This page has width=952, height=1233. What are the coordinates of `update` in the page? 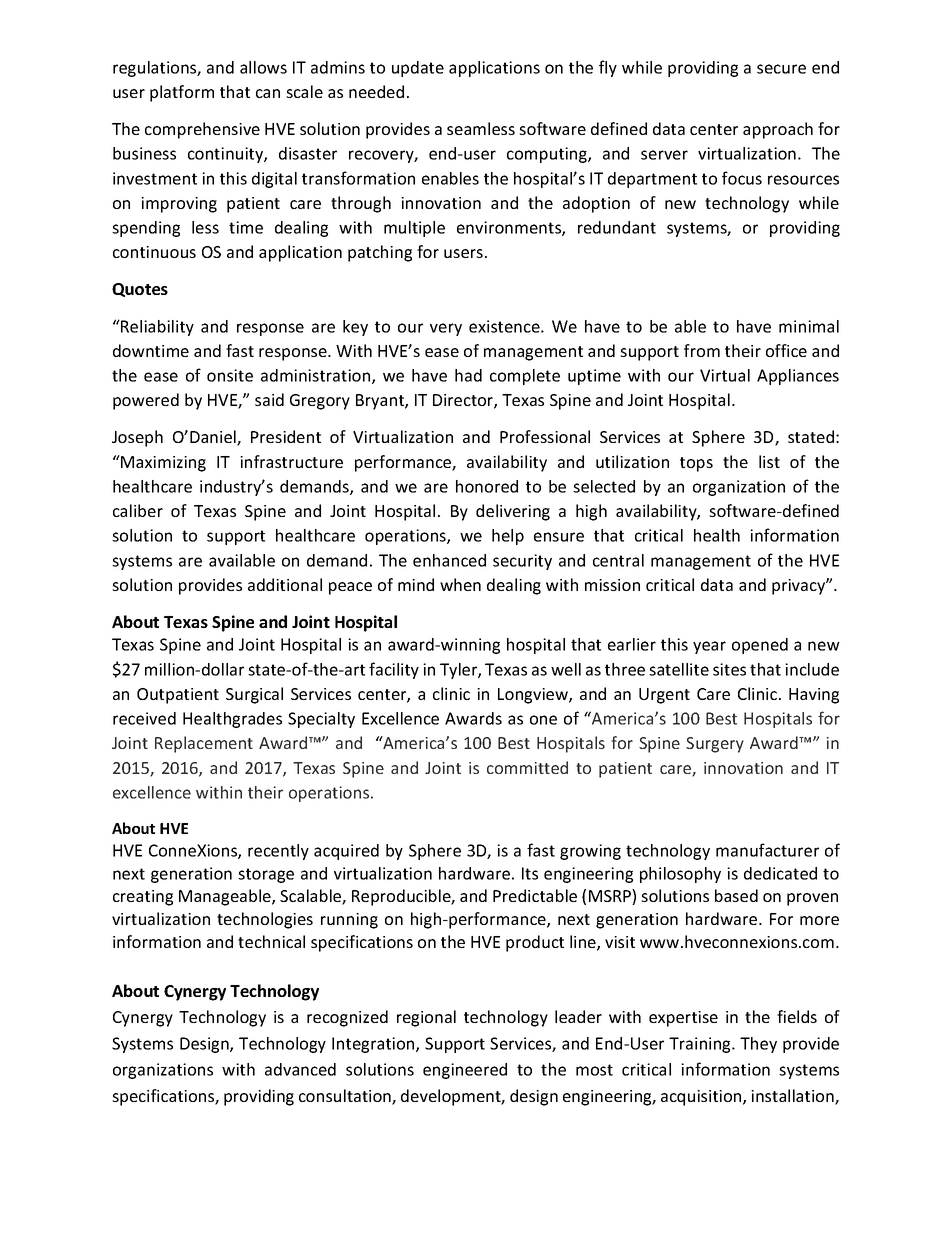 It's located at (418, 69).
